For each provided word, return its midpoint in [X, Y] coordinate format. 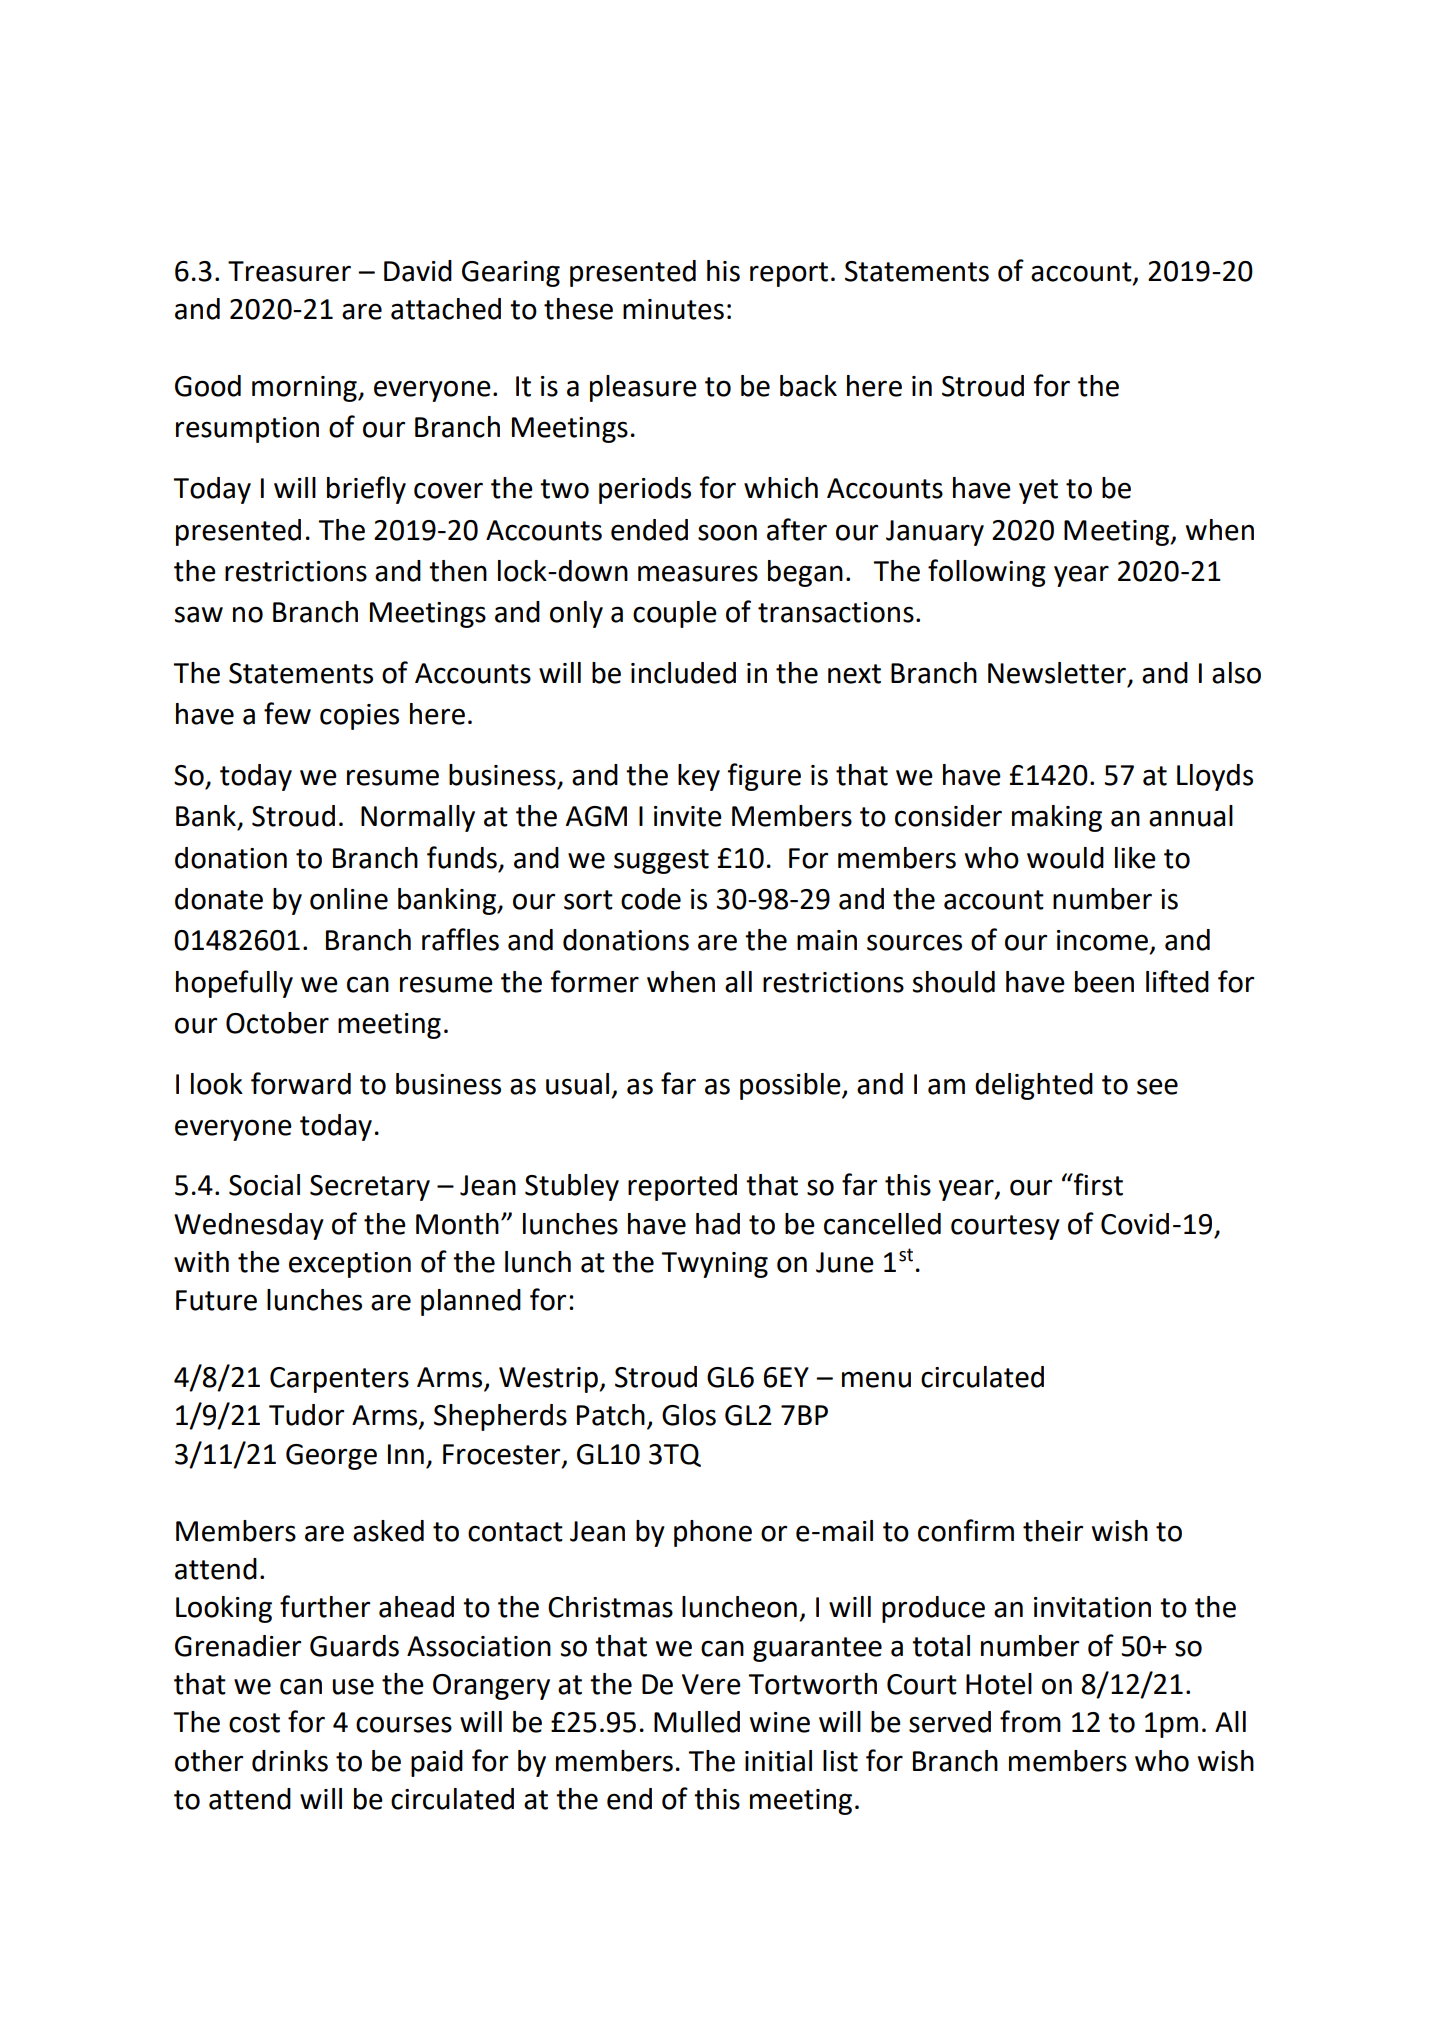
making [1057, 818]
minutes [673, 309]
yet [1038, 491]
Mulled [697, 1722]
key [699, 777]
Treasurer [289, 271]
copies [359, 717]
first [1097, 1184]
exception [350, 1265]
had [718, 1224]
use [353, 1686]
